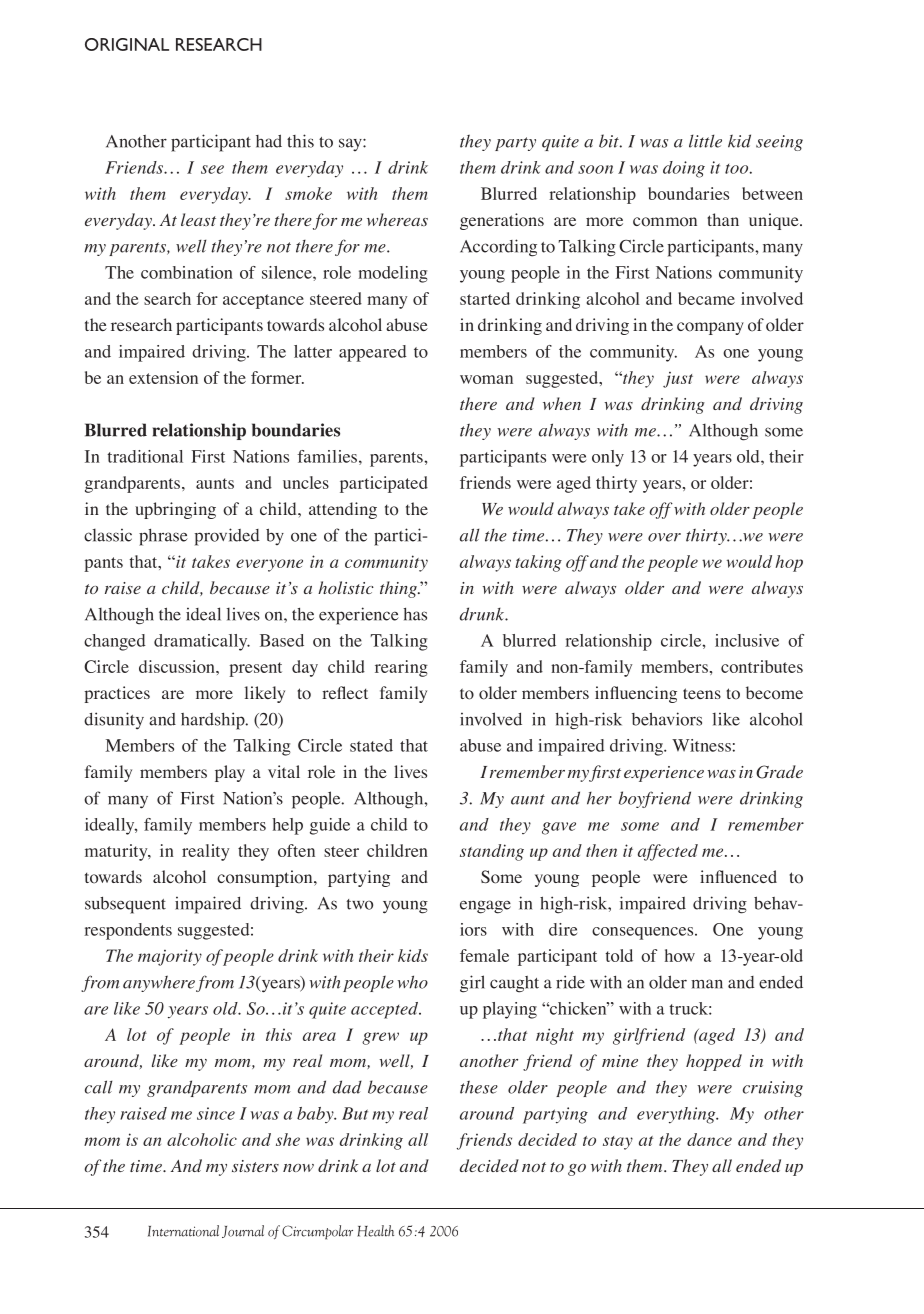 Image resolution: width=924 pixels, height=1314 pixels. I want to click on inclusive, so click(747, 640).
